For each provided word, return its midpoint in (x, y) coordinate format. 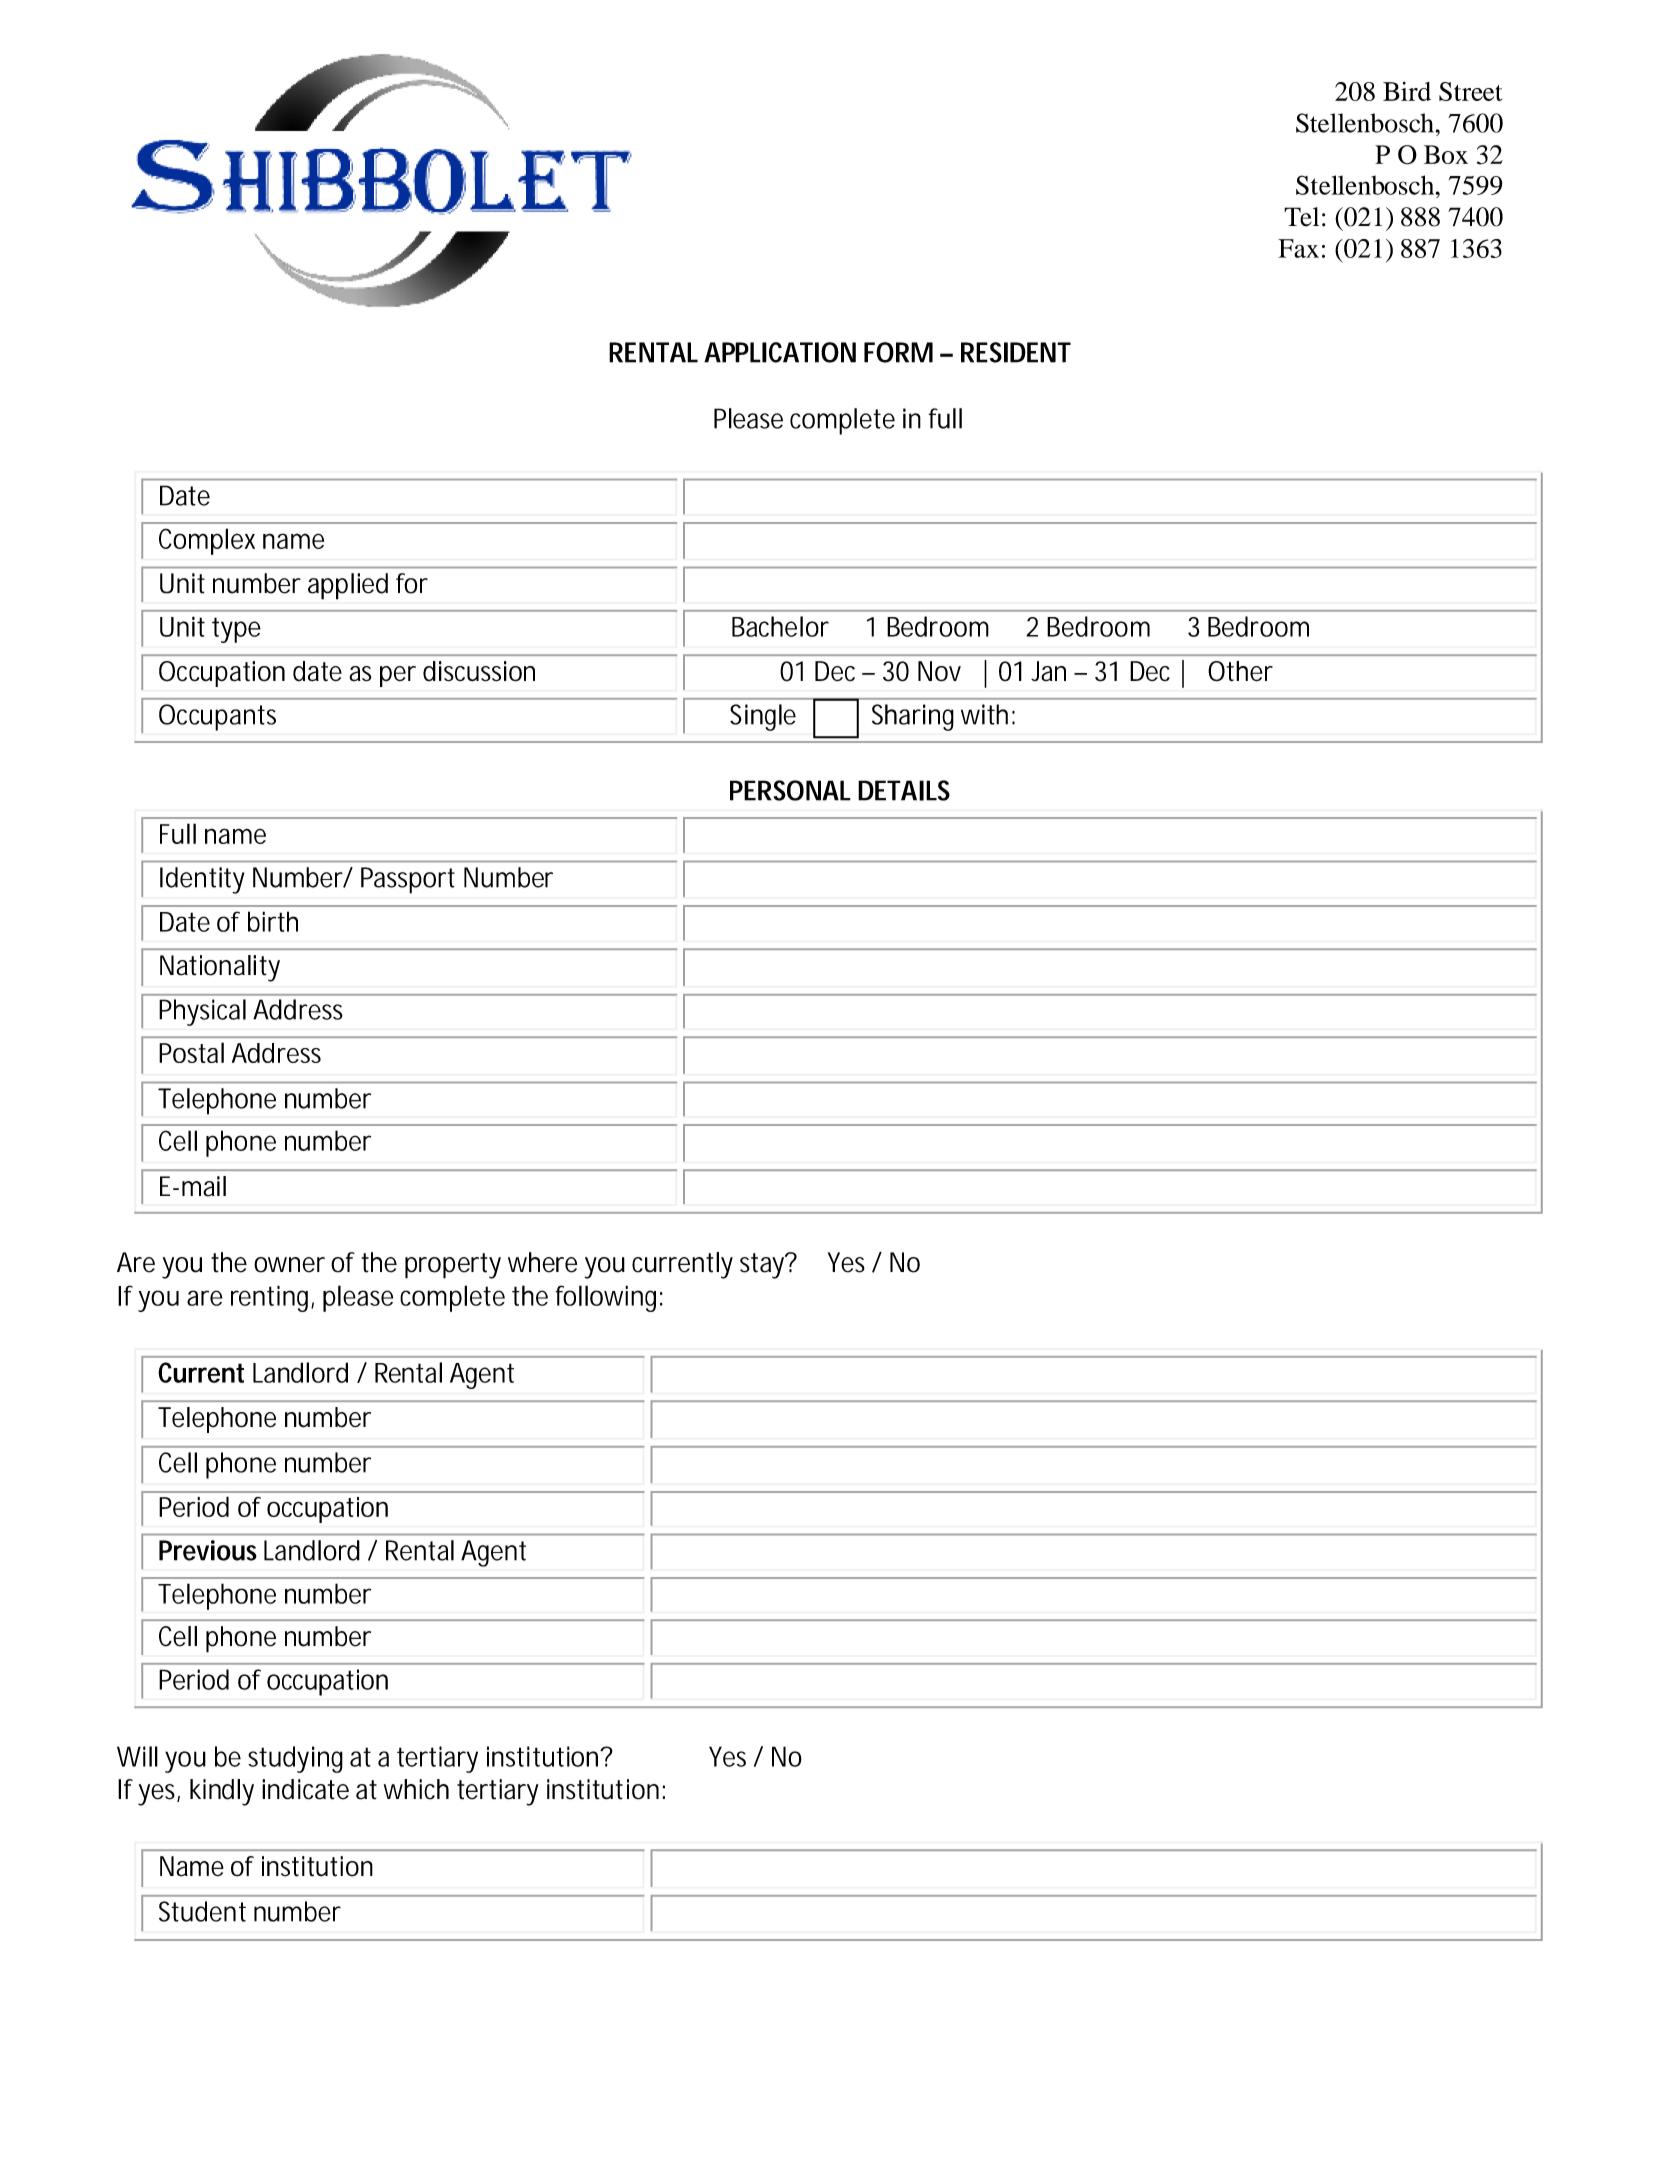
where (542, 1262)
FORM (898, 352)
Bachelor (780, 626)
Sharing (913, 717)
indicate (305, 1789)
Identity (202, 880)
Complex (207, 541)
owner (289, 1265)
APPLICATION (780, 352)
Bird (1407, 91)
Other (1240, 671)
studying (295, 1759)
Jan (1048, 671)
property (453, 1266)
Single (763, 717)
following (609, 1298)
